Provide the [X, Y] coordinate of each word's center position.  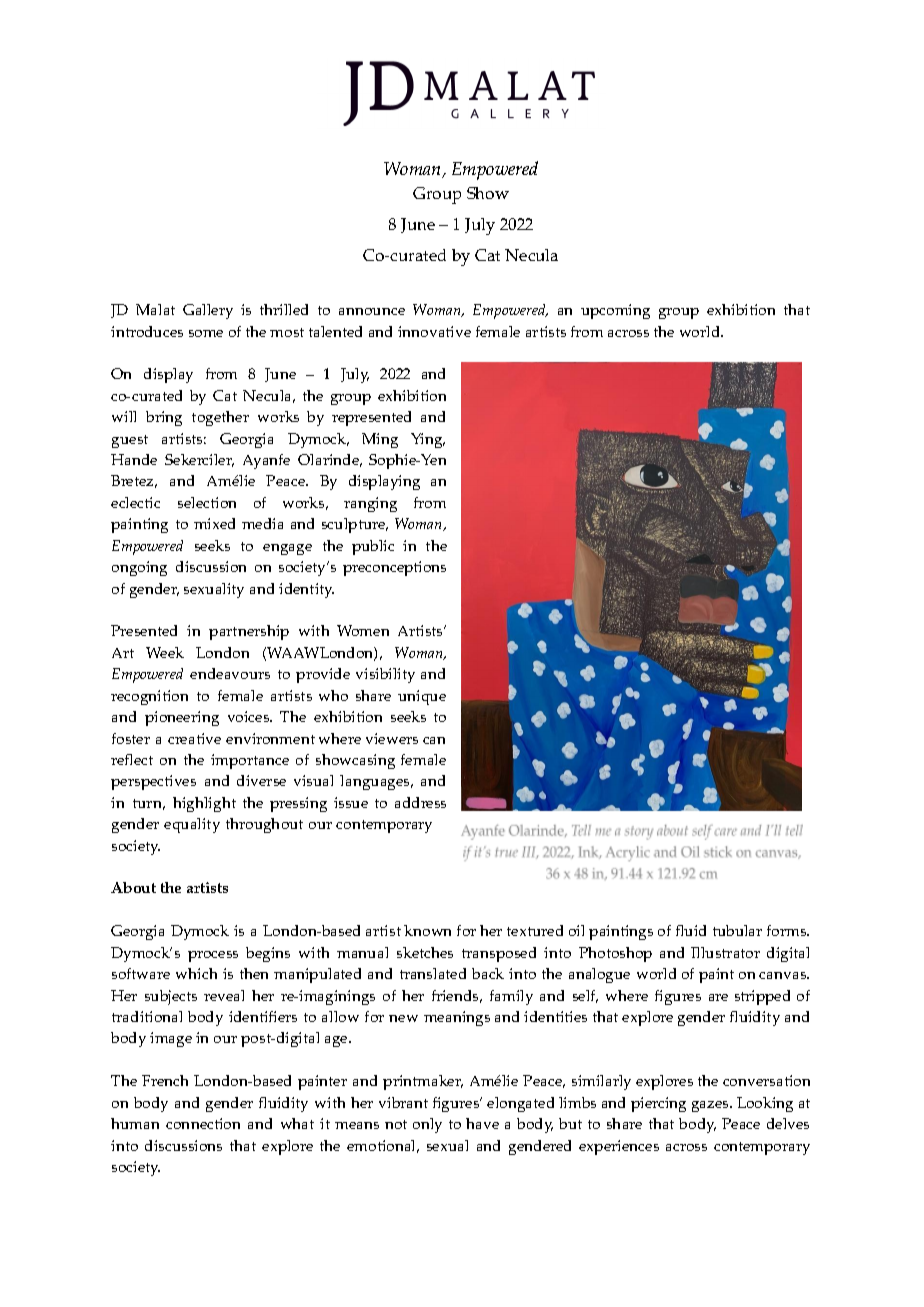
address [420, 802]
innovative [434, 331]
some [206, 333]
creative [194, 738]
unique [422, 697]
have [482, 1123]
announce [372, 311]
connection [203, 1123]
